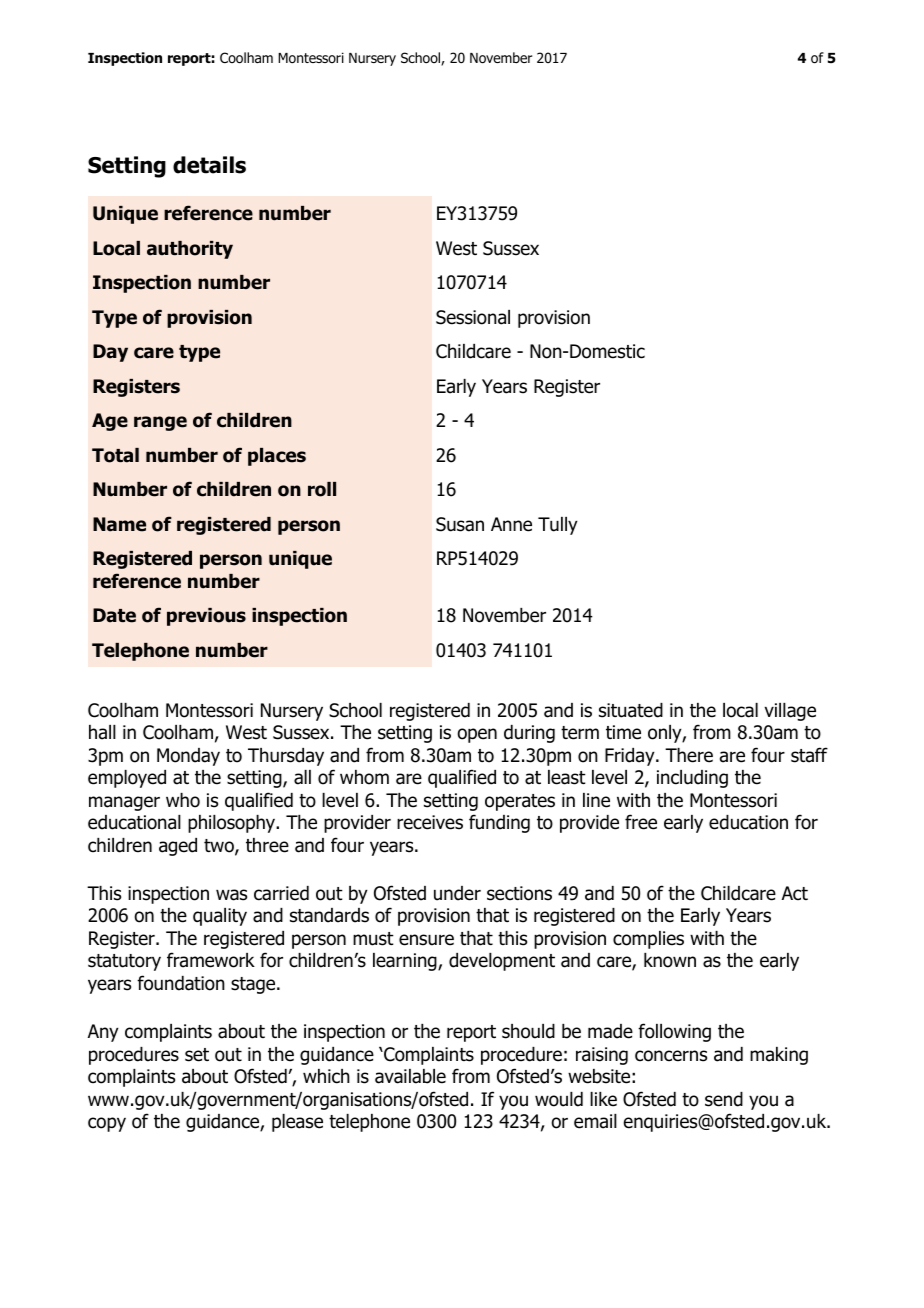 This image has height=1308, width=924. What do you see at coordinates (558, 526) in the image?
I see `Tully` at bounding box center [558, 526].
